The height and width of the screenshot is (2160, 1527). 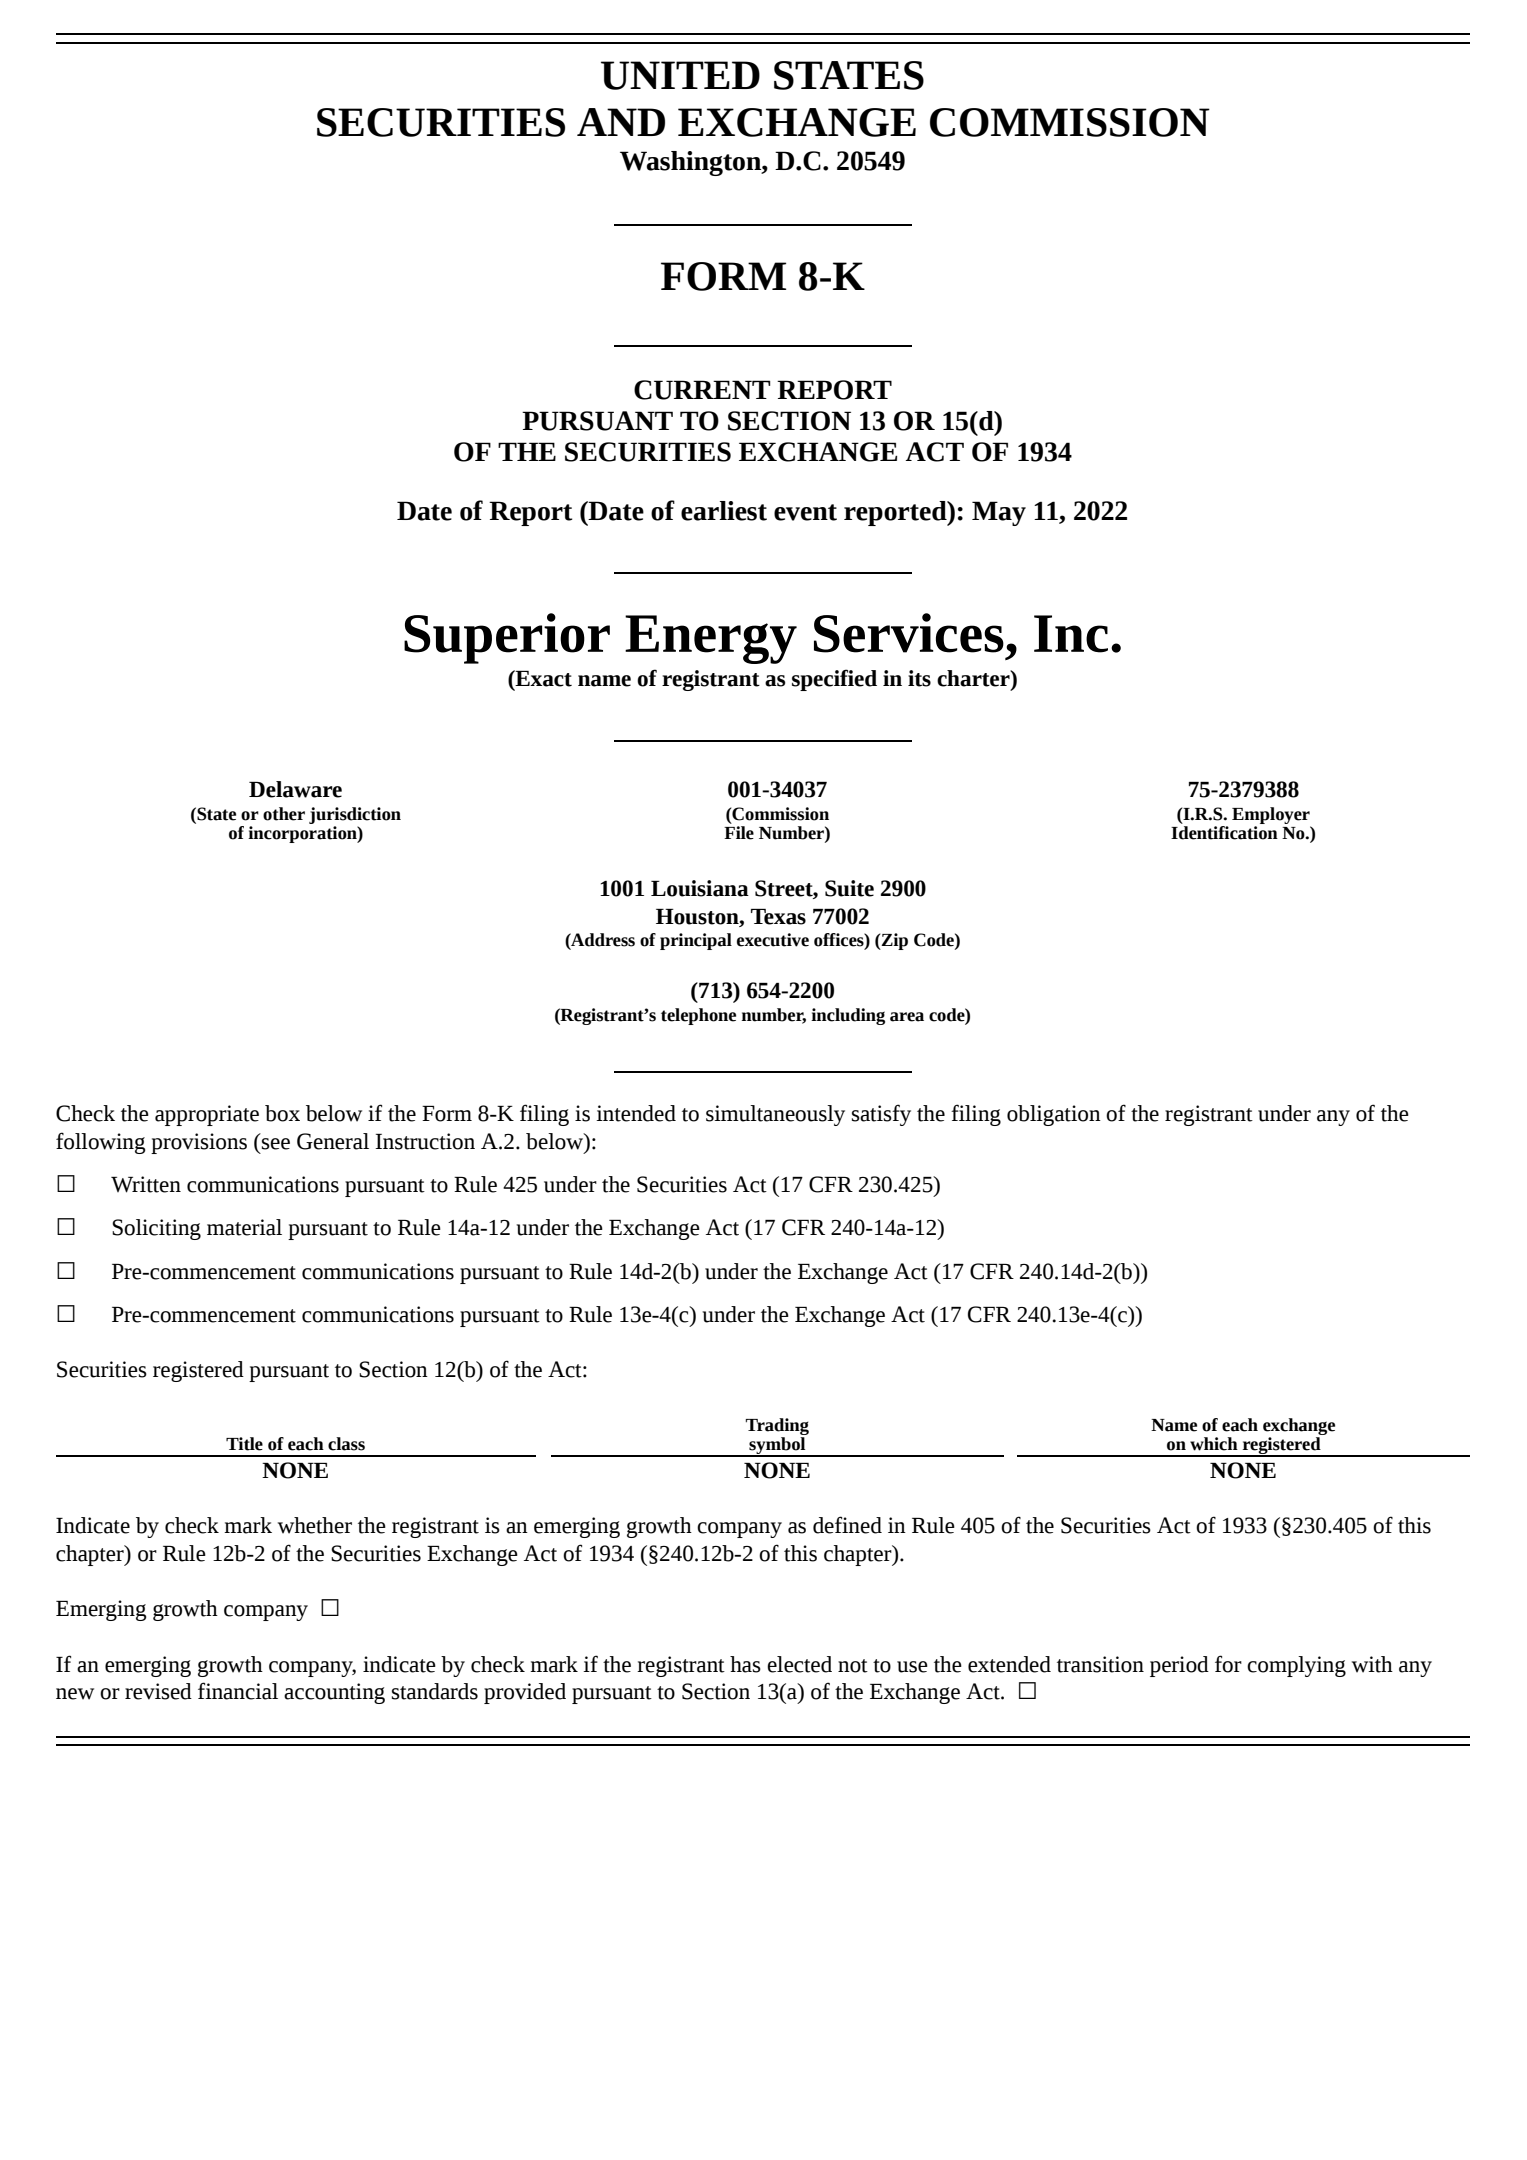 What do you see at coordinates (745, 1664) in the screenshot?
I see `has` at bounding box center [745, 1664].
